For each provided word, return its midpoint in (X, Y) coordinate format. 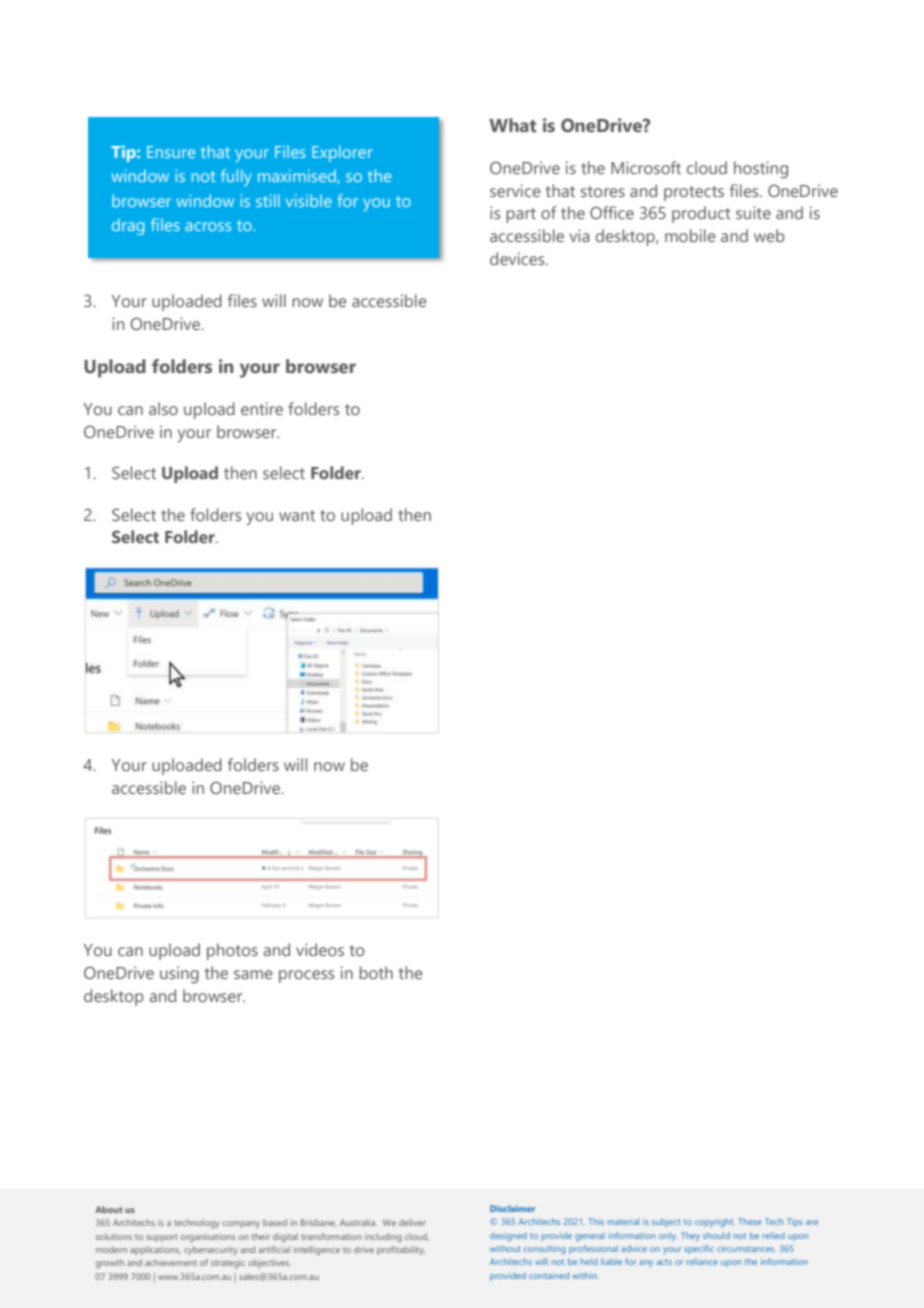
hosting (761, 170)
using (179, 975)
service (515, 190)
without (505, 1248)
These (750, 1221)
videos (320, 949)
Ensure (171, 152)
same (253, 974)
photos (232, 951)
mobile (690, 235)
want (297, 515)
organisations (208, 1238)
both (376, 972)
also (163, 408)
